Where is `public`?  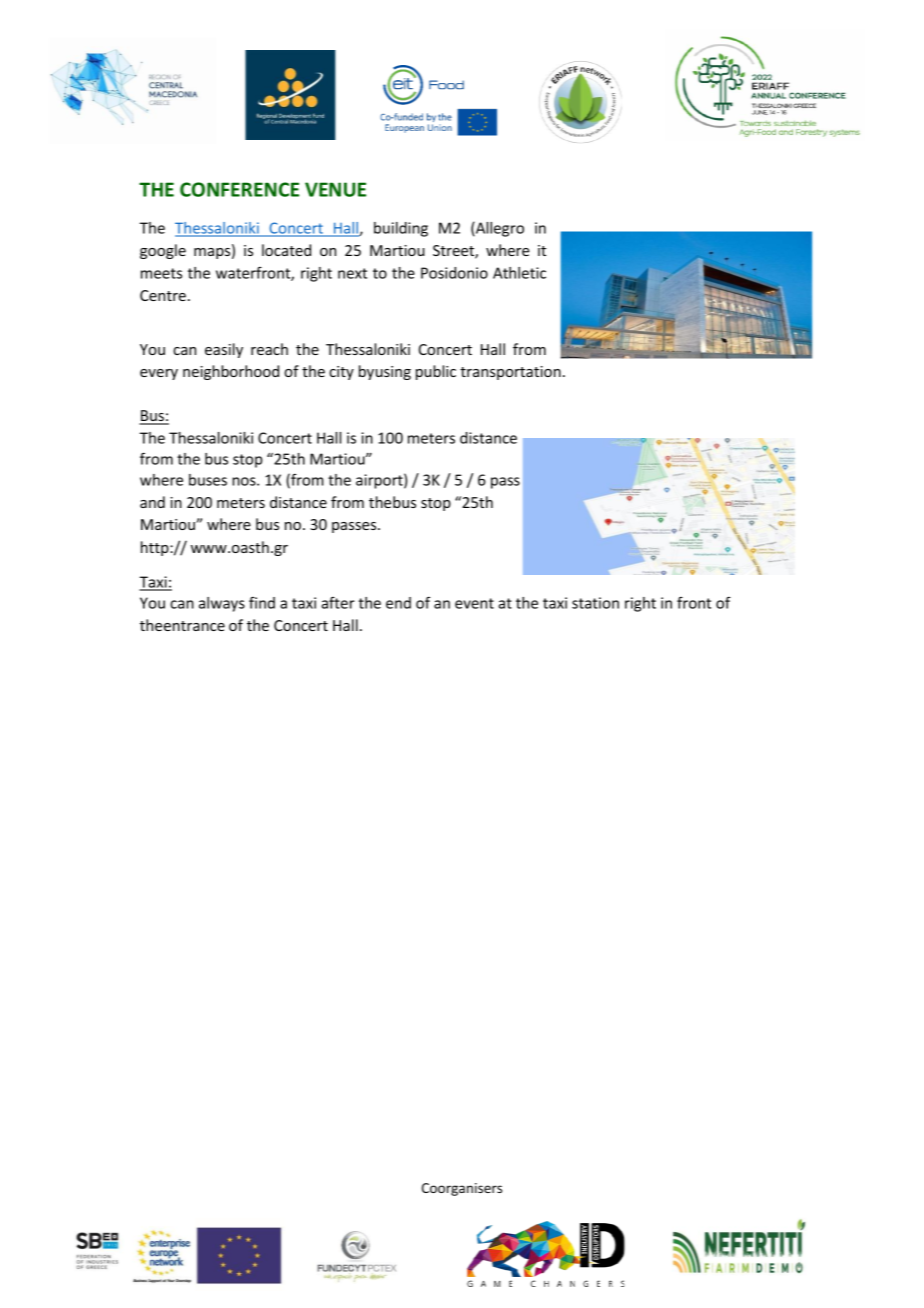 public is located at coordinates (436, 372).
